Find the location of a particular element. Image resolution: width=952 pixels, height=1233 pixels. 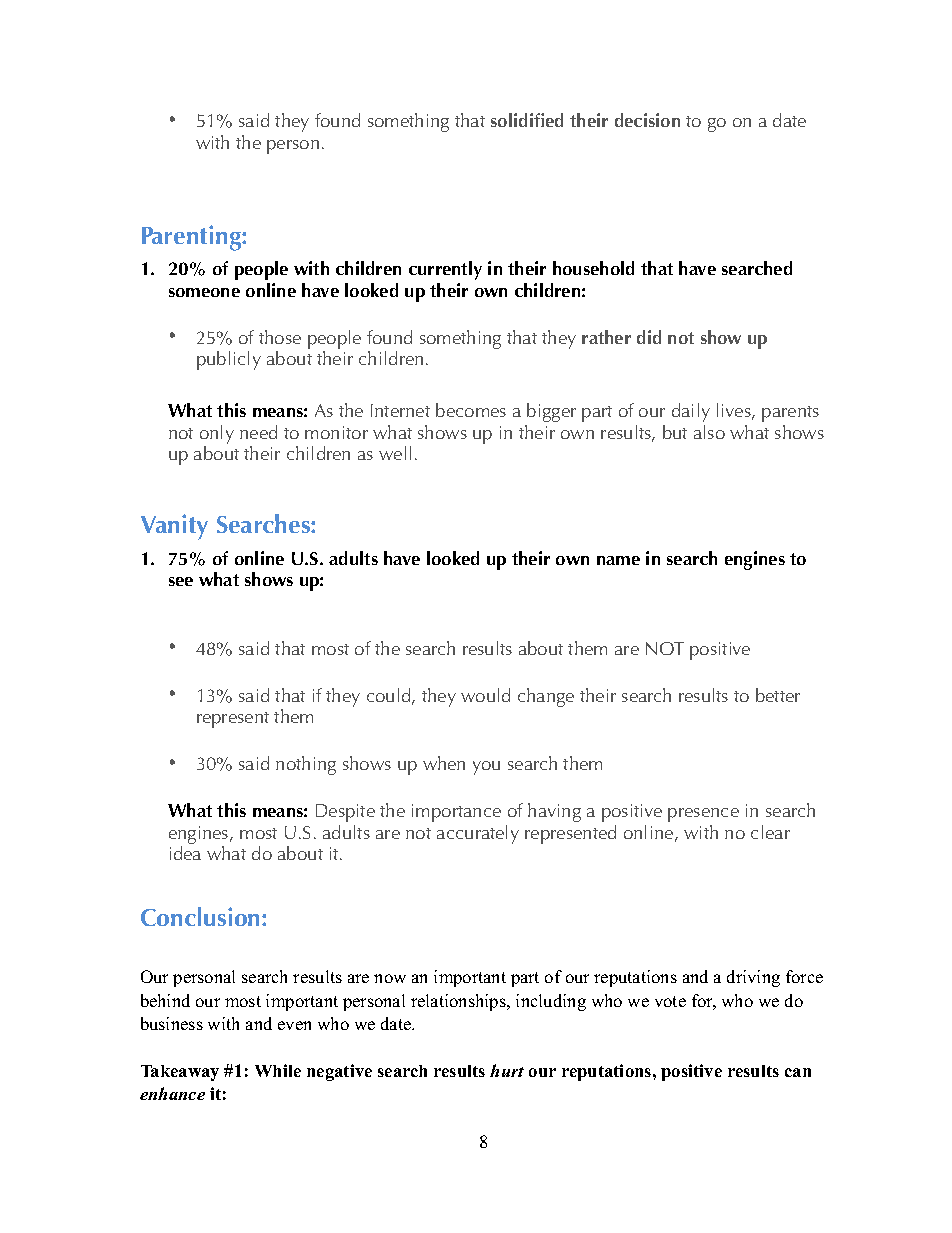

currently is located at coordinates (445, 270).
